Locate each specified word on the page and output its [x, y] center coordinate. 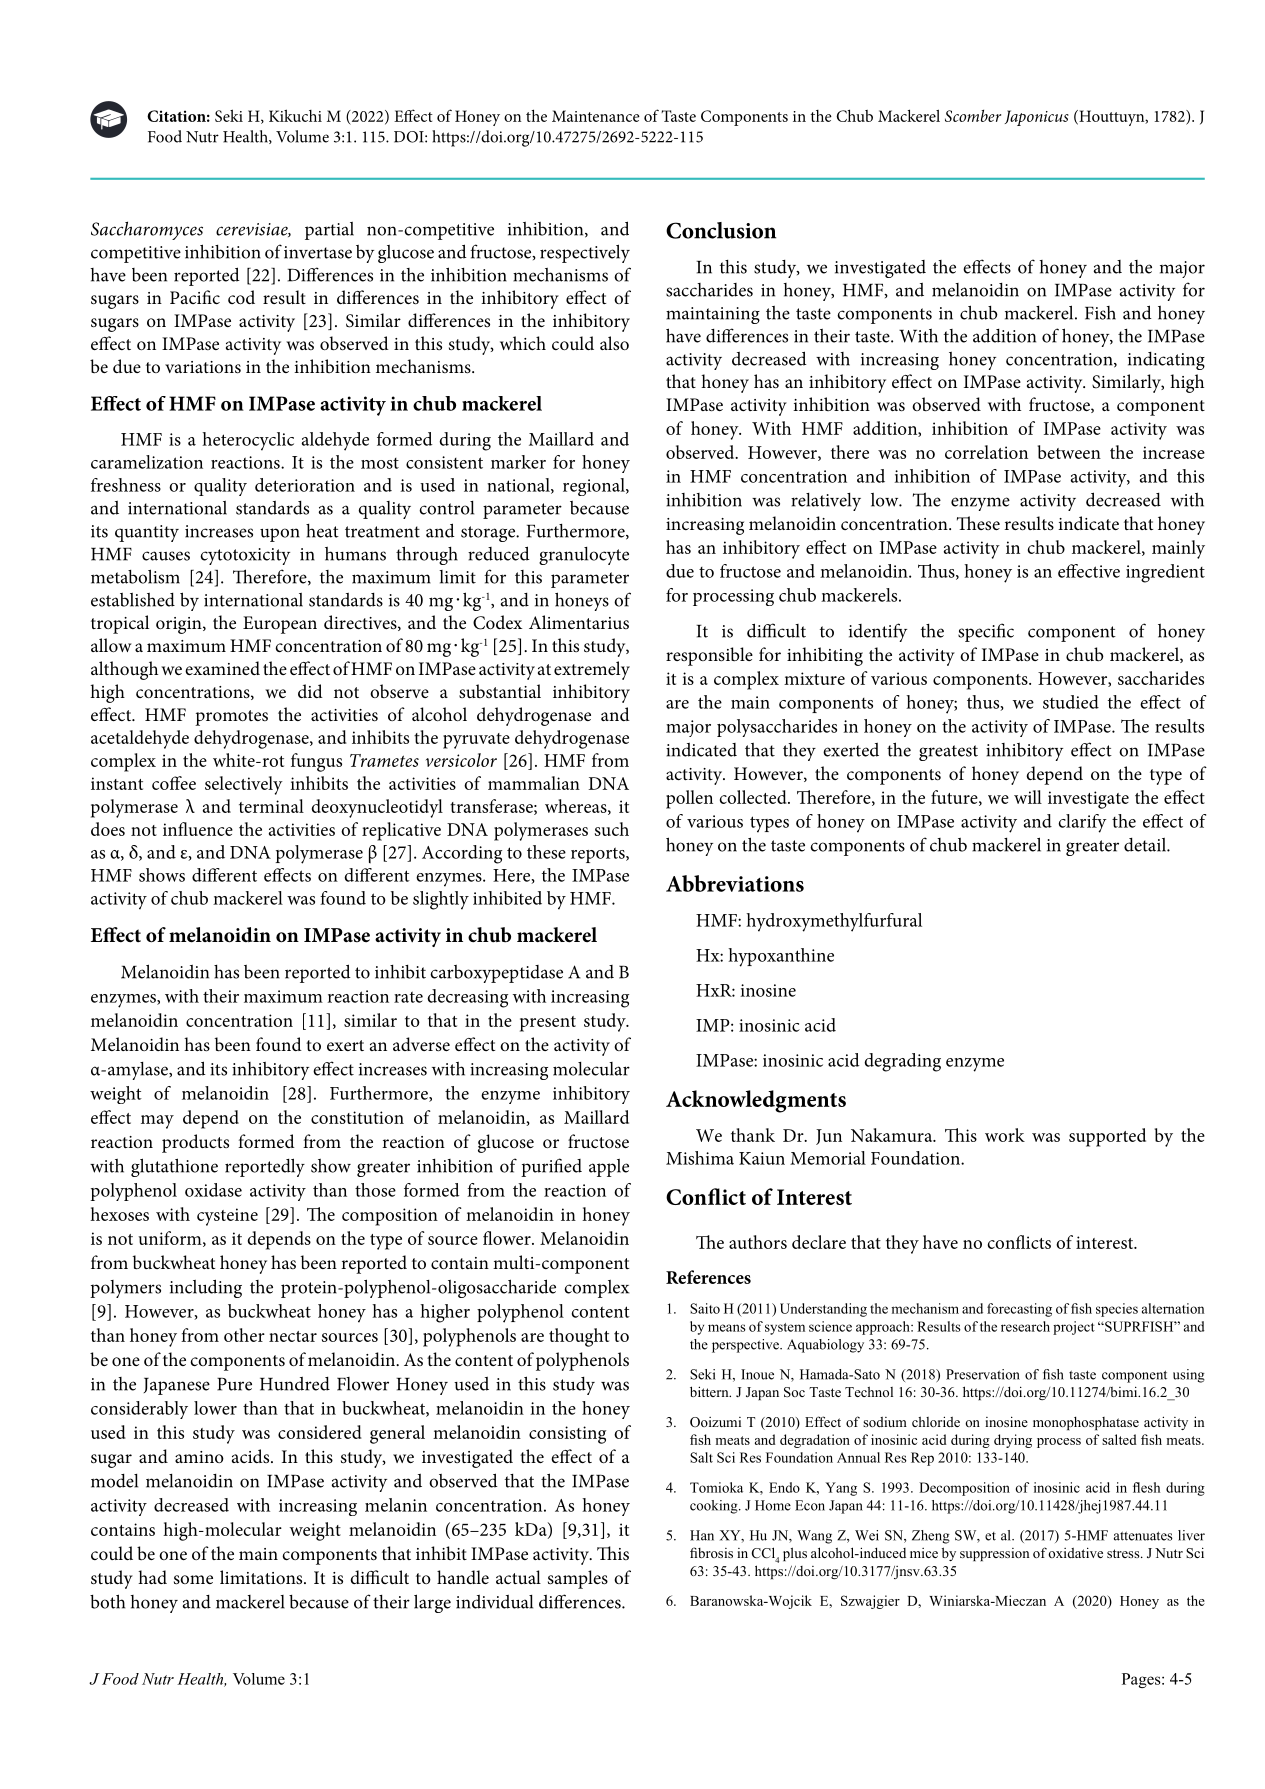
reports [599, 855]
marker [518, 462]
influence [198, 829]
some [193, 1580]
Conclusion [721, 230]
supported [1107, 1137]
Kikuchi [295, 115]
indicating [1166, 361]
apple [609, 1168]
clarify [1082, 823]
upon [280, 535]
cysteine [227, 1217]
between [1069, 452]
